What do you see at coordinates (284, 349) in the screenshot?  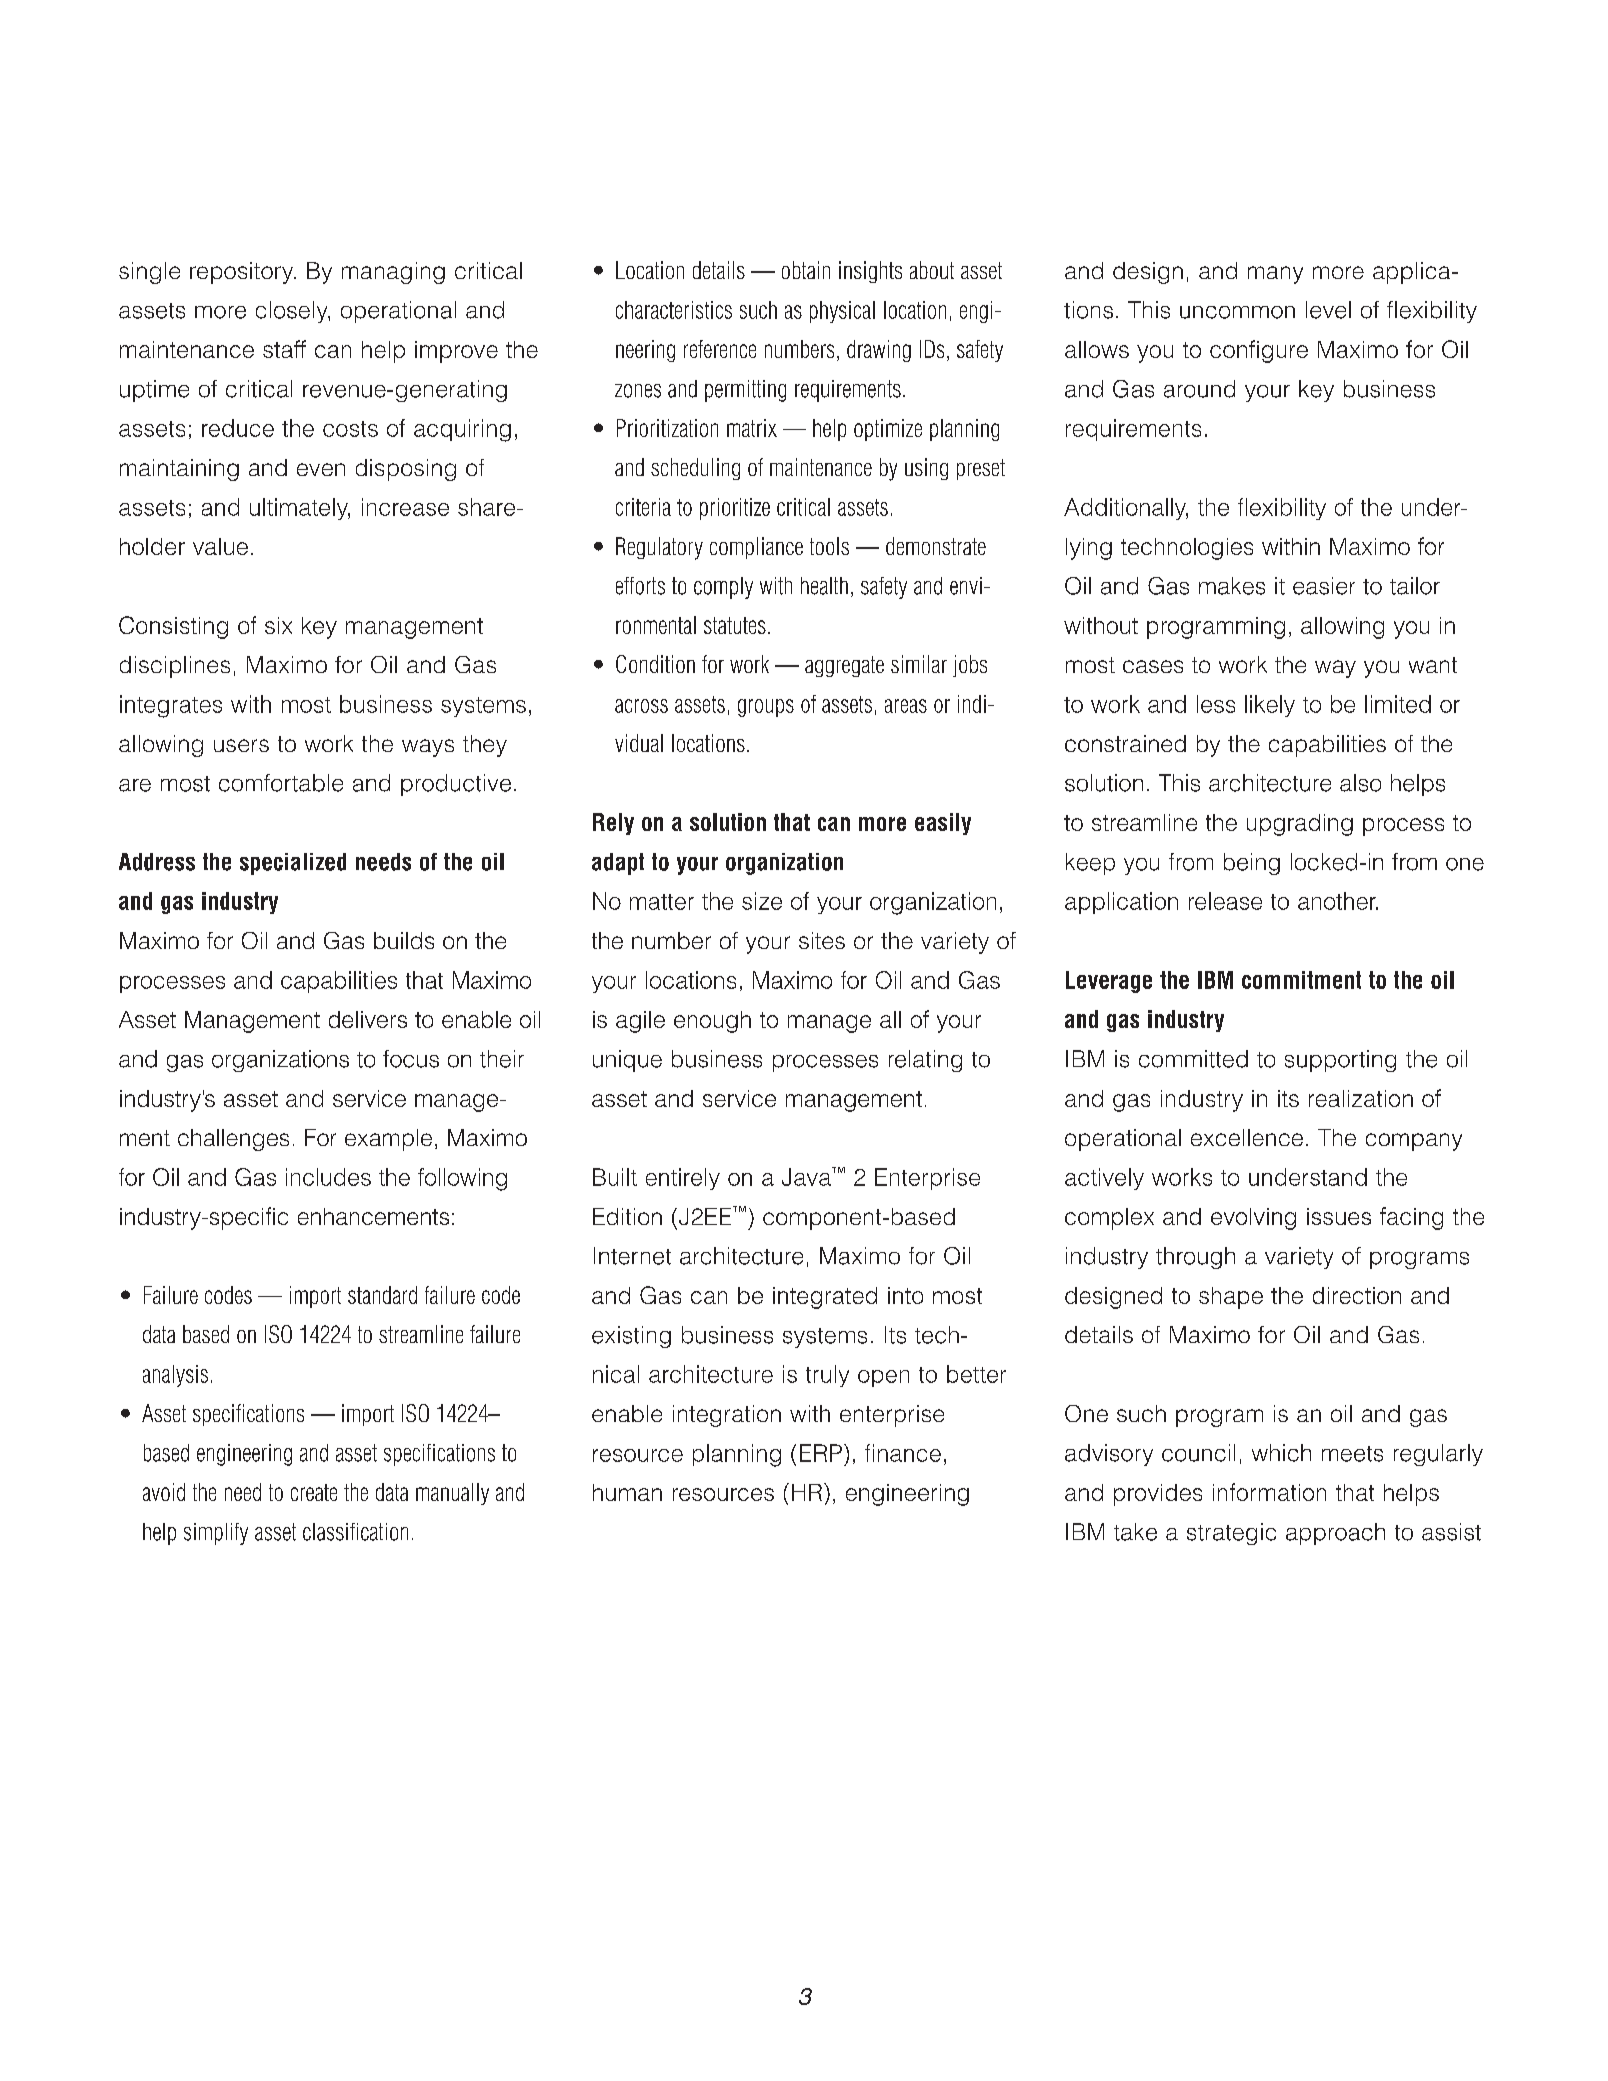 I see `staff` at bounding box center [284, 349].
